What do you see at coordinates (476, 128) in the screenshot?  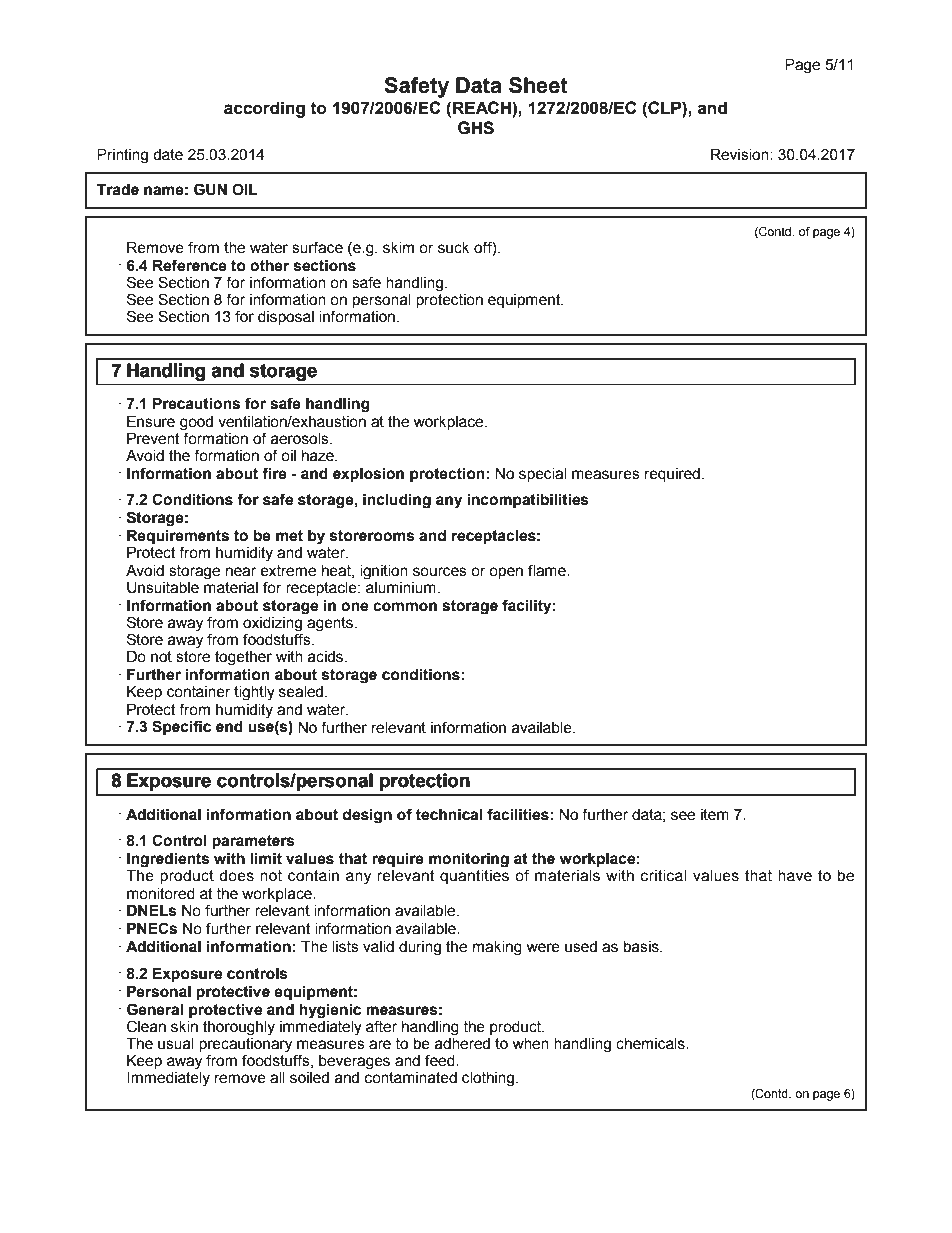 I see `GHS` at bounding box center [476, 128].
